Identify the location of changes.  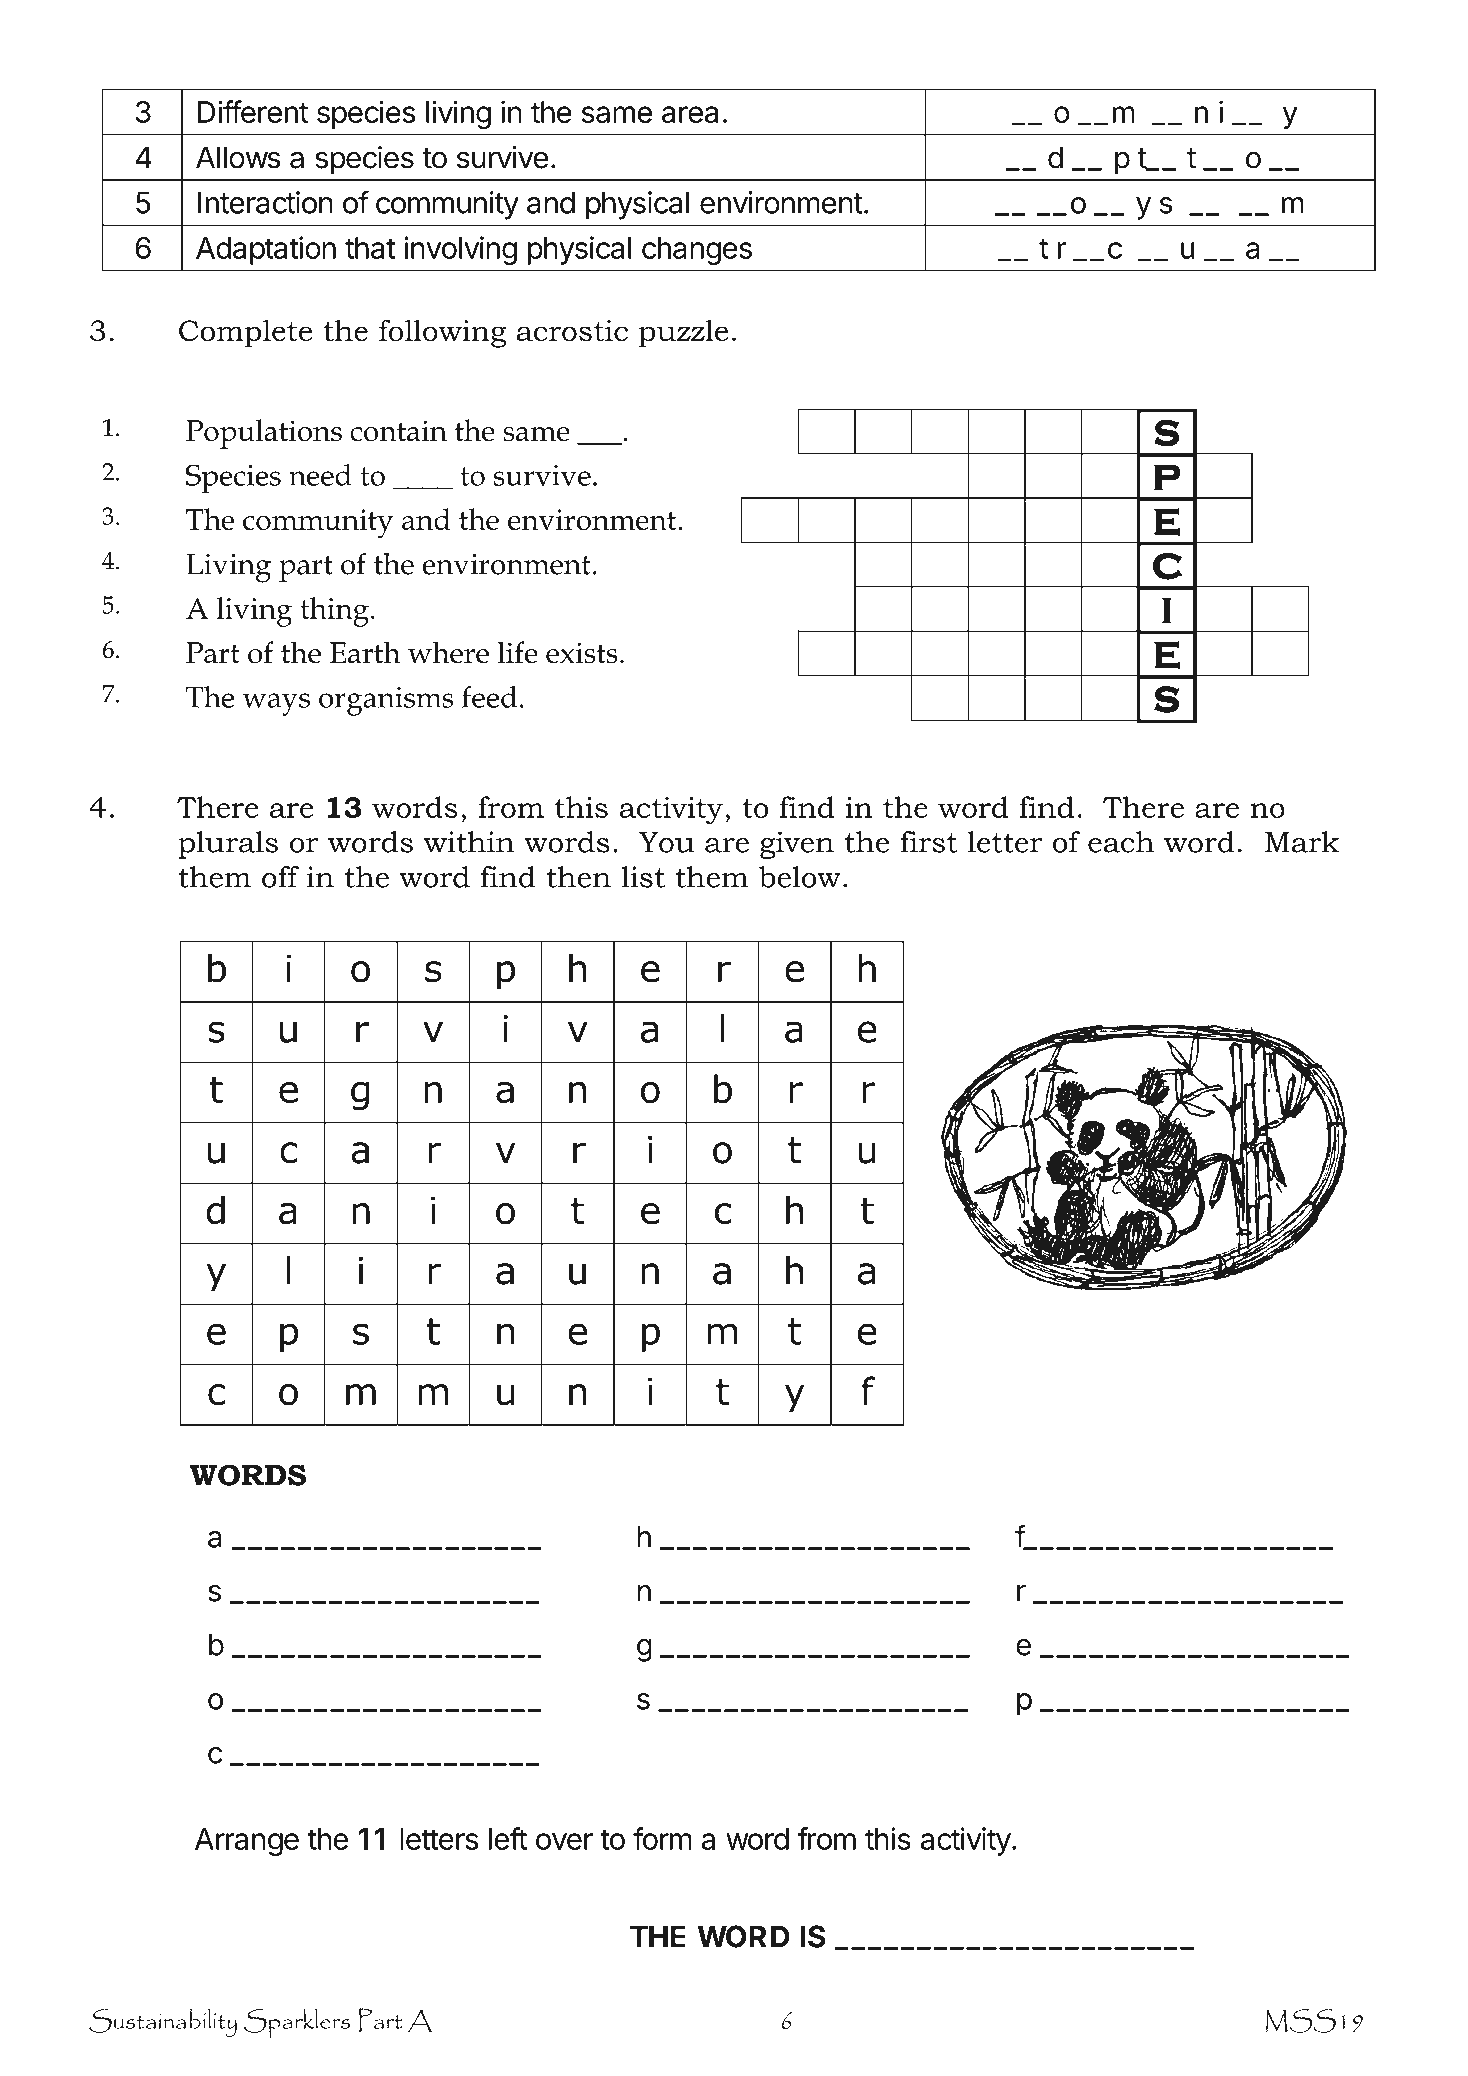
(697, 251).
